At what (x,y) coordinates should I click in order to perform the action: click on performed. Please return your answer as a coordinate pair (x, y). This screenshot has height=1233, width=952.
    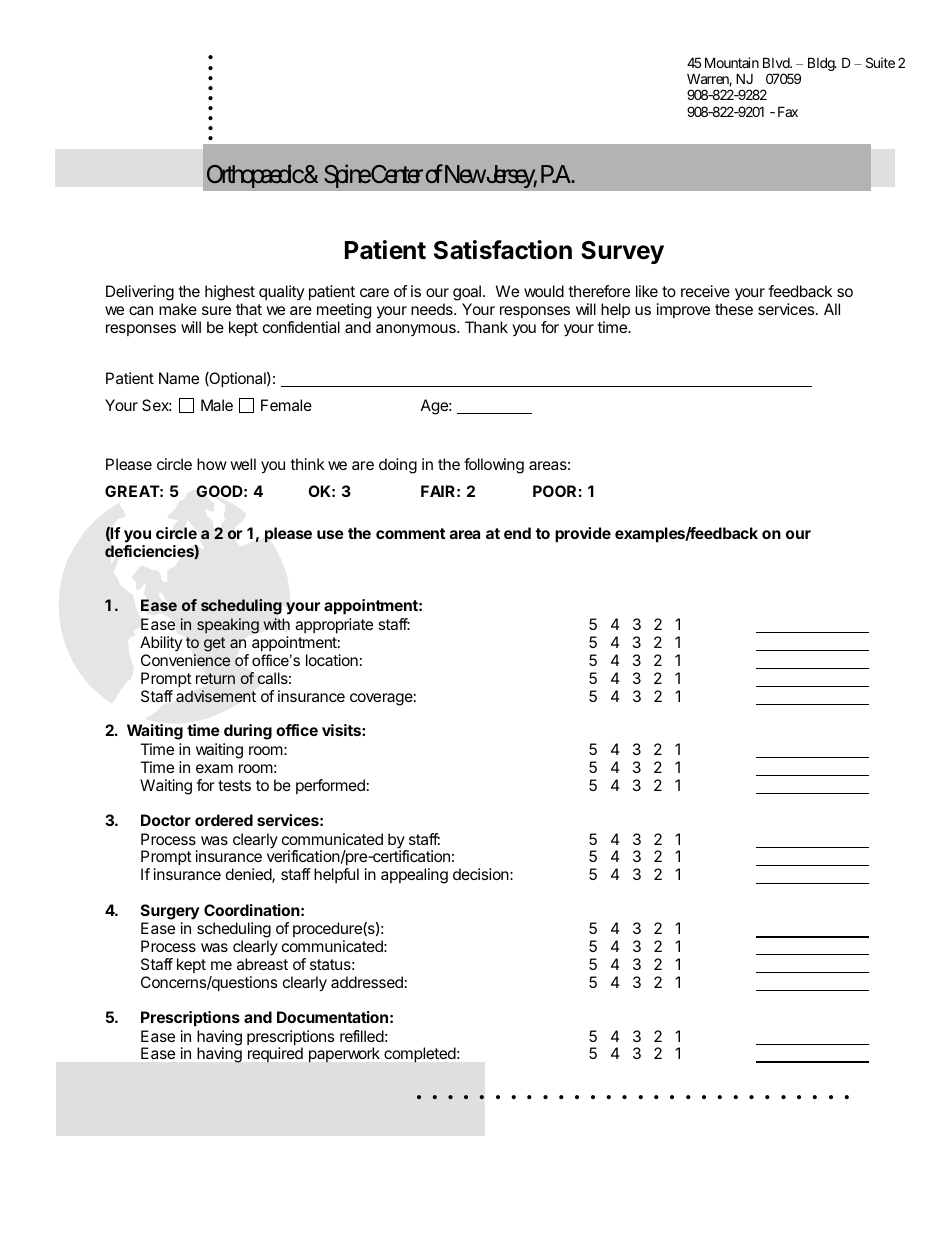
    Looking at the image, I should click on (330, 786).
